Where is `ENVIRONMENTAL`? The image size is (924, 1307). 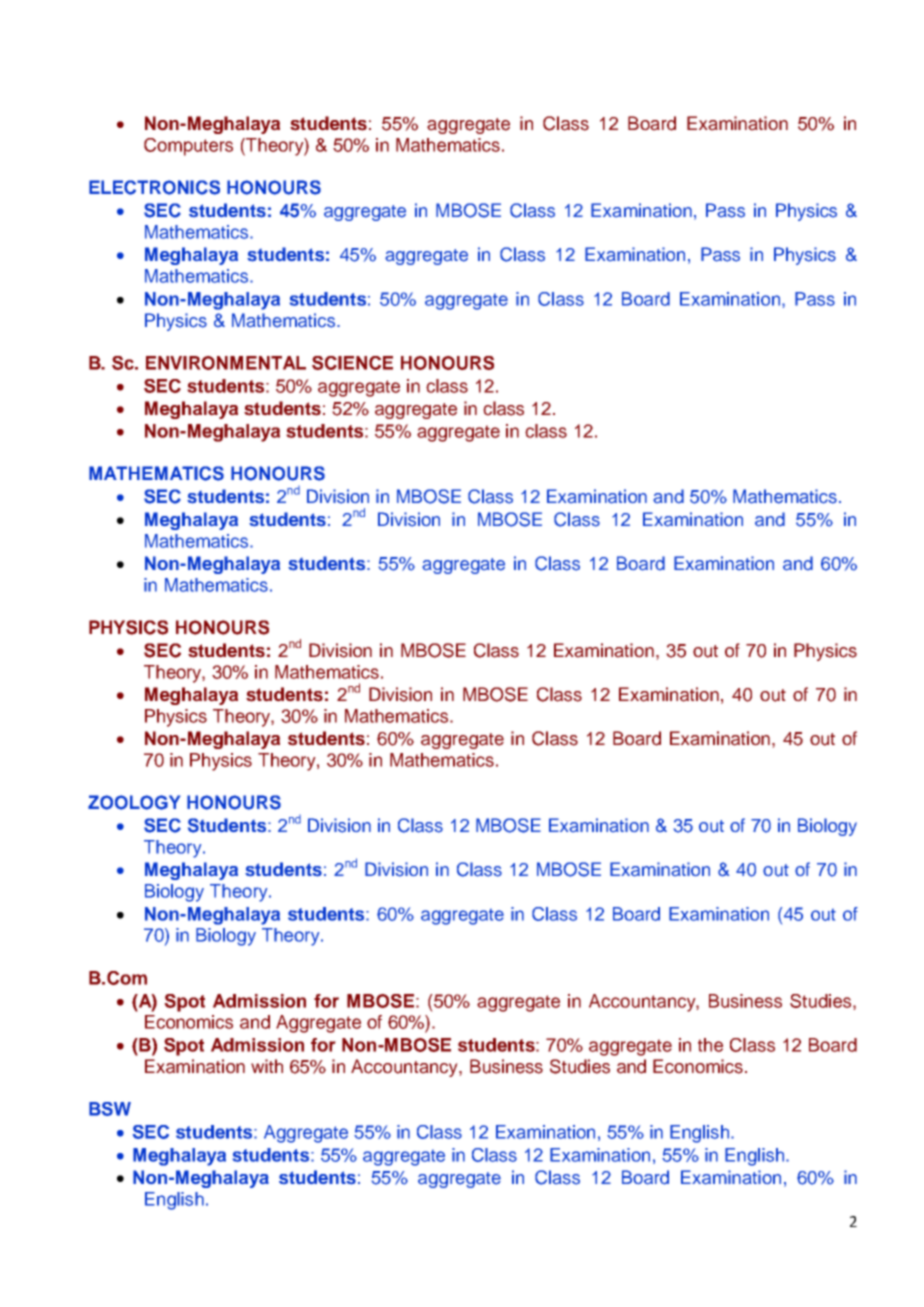
ENVIRONMENTAL is located at coordinates (226, 363).
